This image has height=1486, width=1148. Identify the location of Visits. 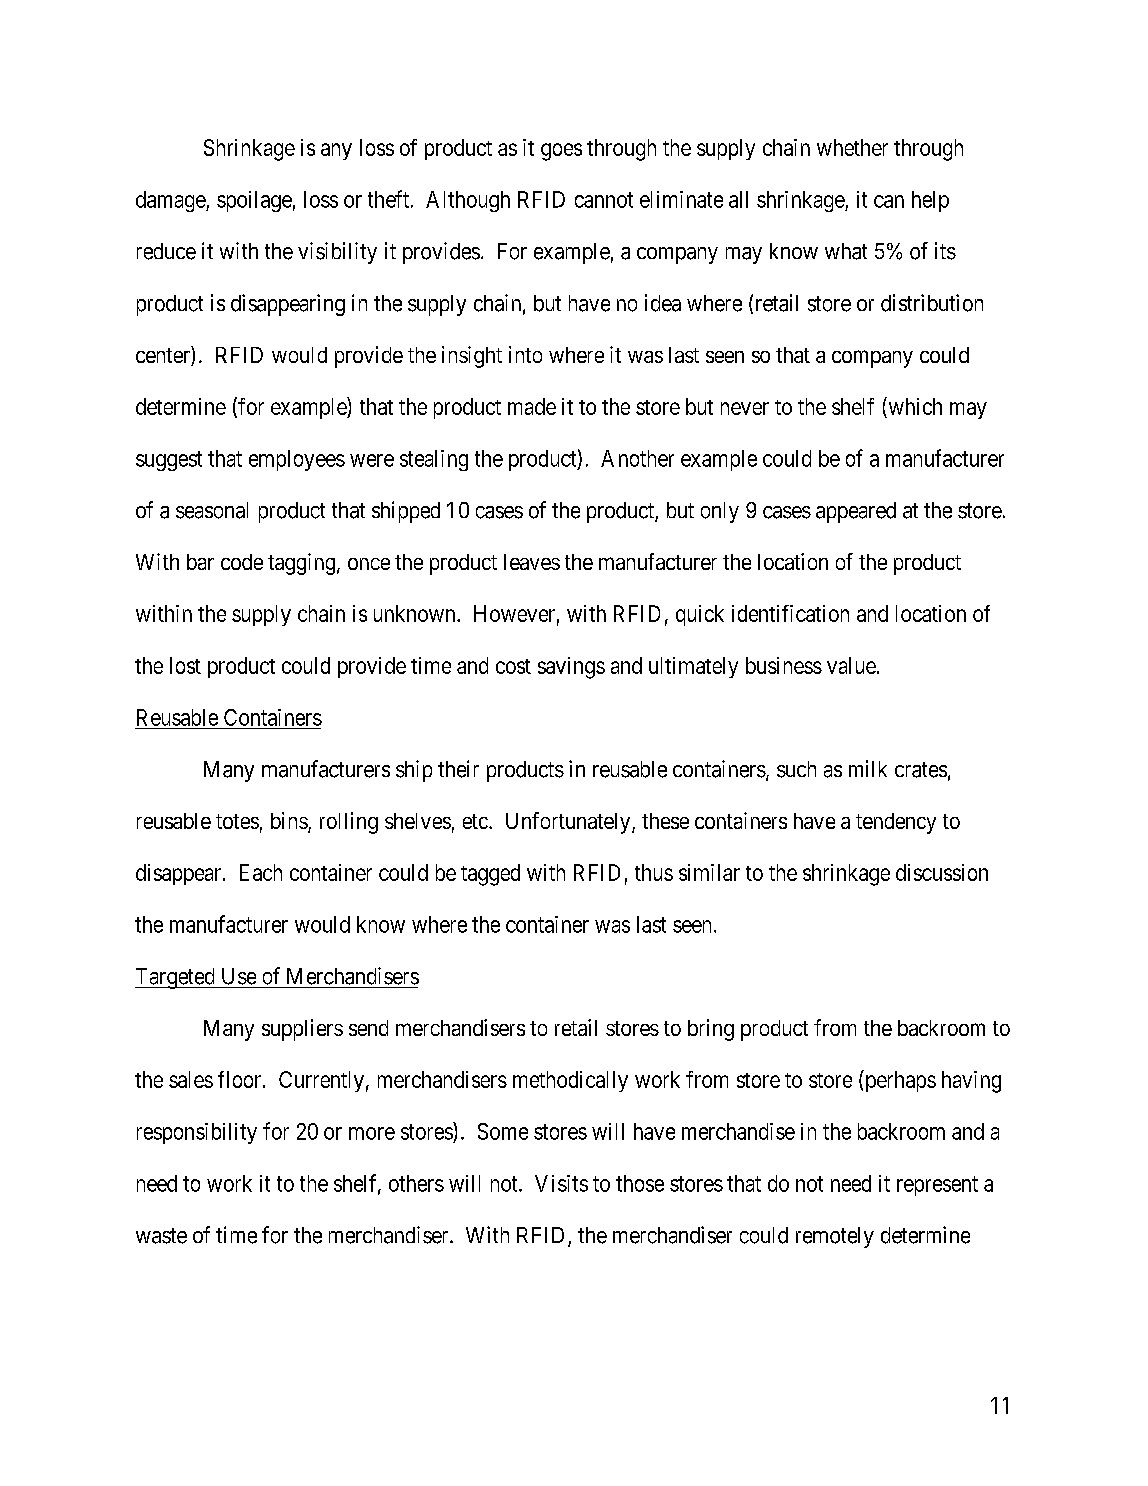
(561, 1183).
